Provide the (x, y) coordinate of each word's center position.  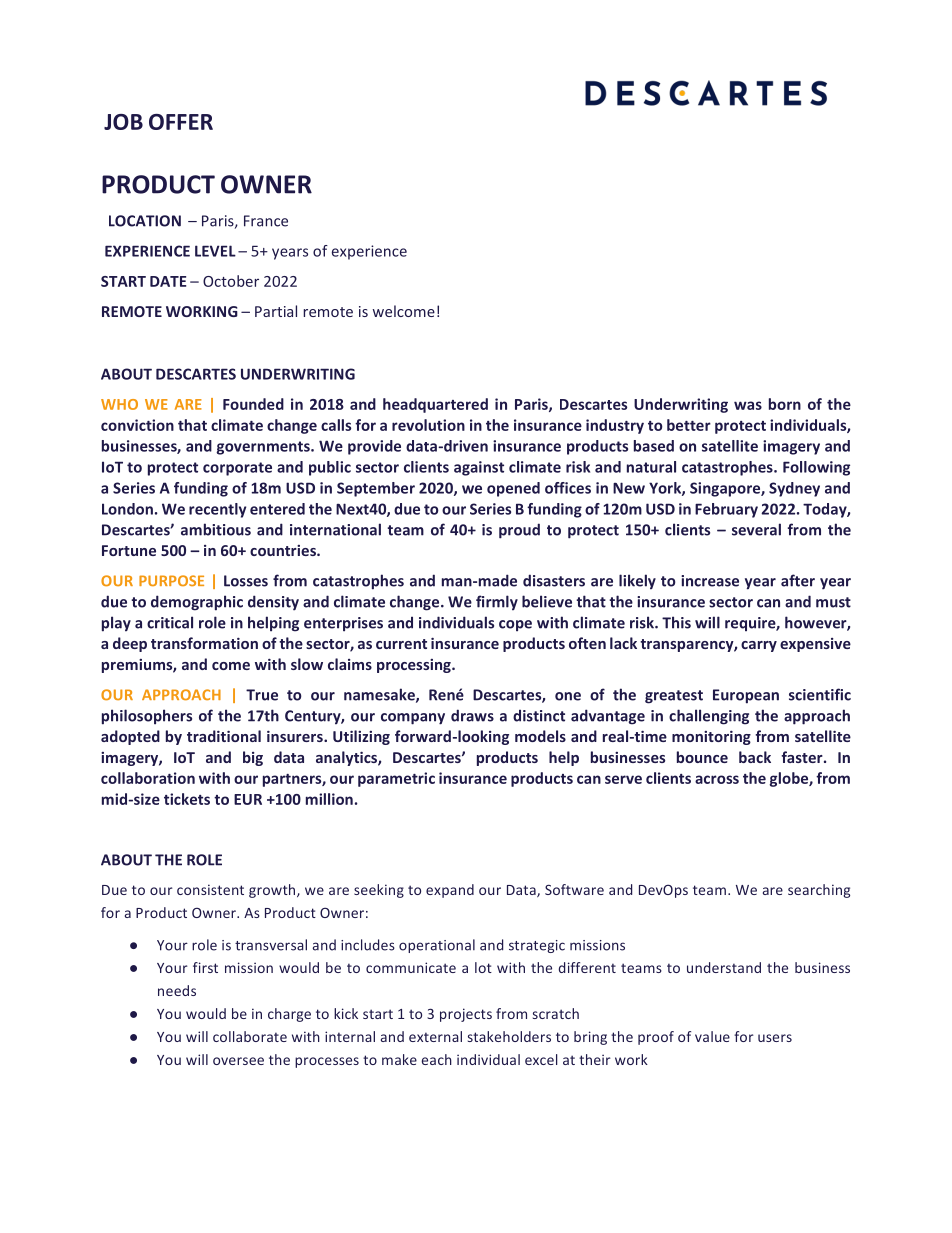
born (785, 404)
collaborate (250, 1036)
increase (710, 581)
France (266, 221)
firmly (497, 603)
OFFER (181, 122)
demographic (197, 603)
